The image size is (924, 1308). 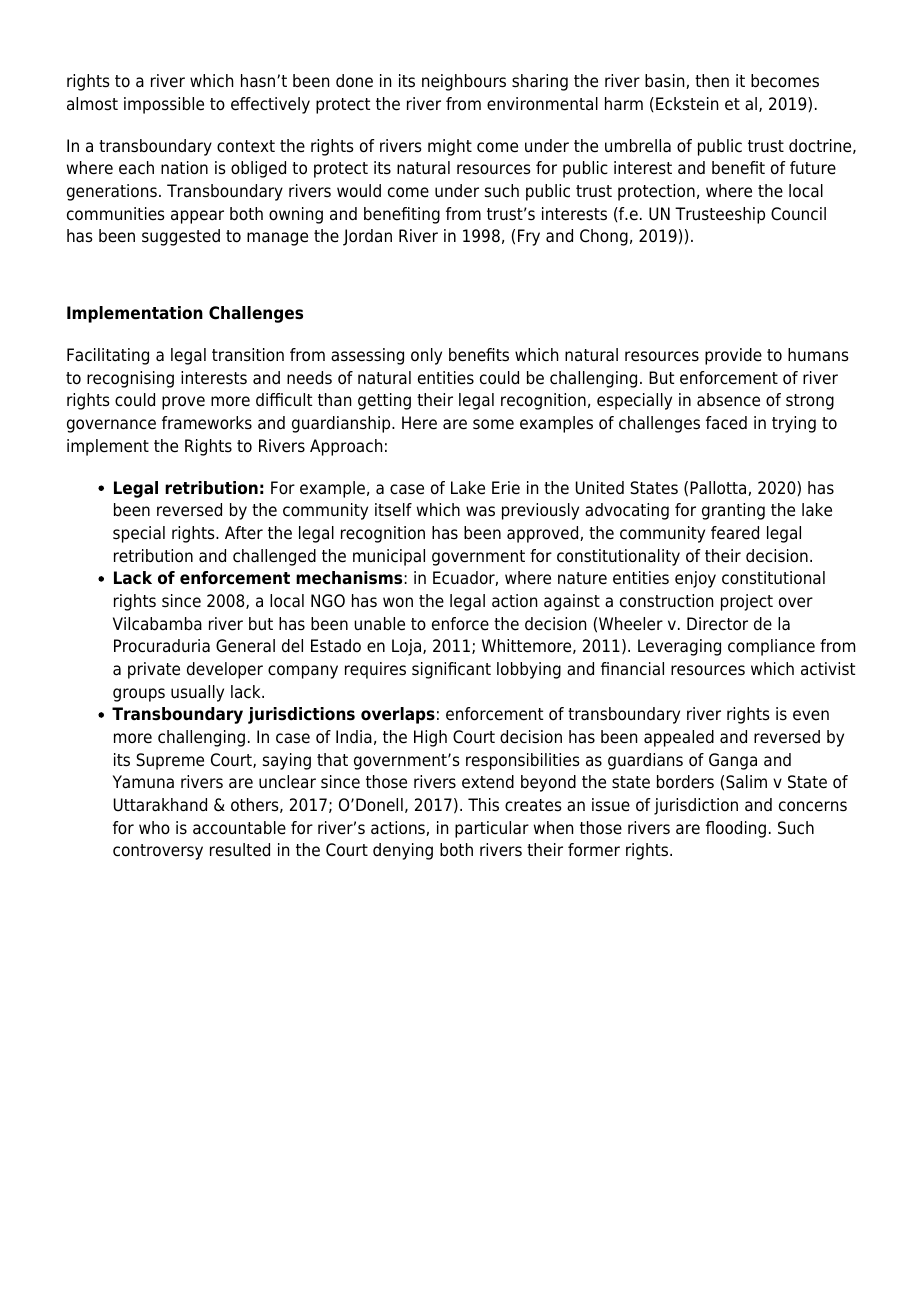 What do you see at coordinates (813, 806) in the image?
I see `concerns` at bounding box center [813, 806].
